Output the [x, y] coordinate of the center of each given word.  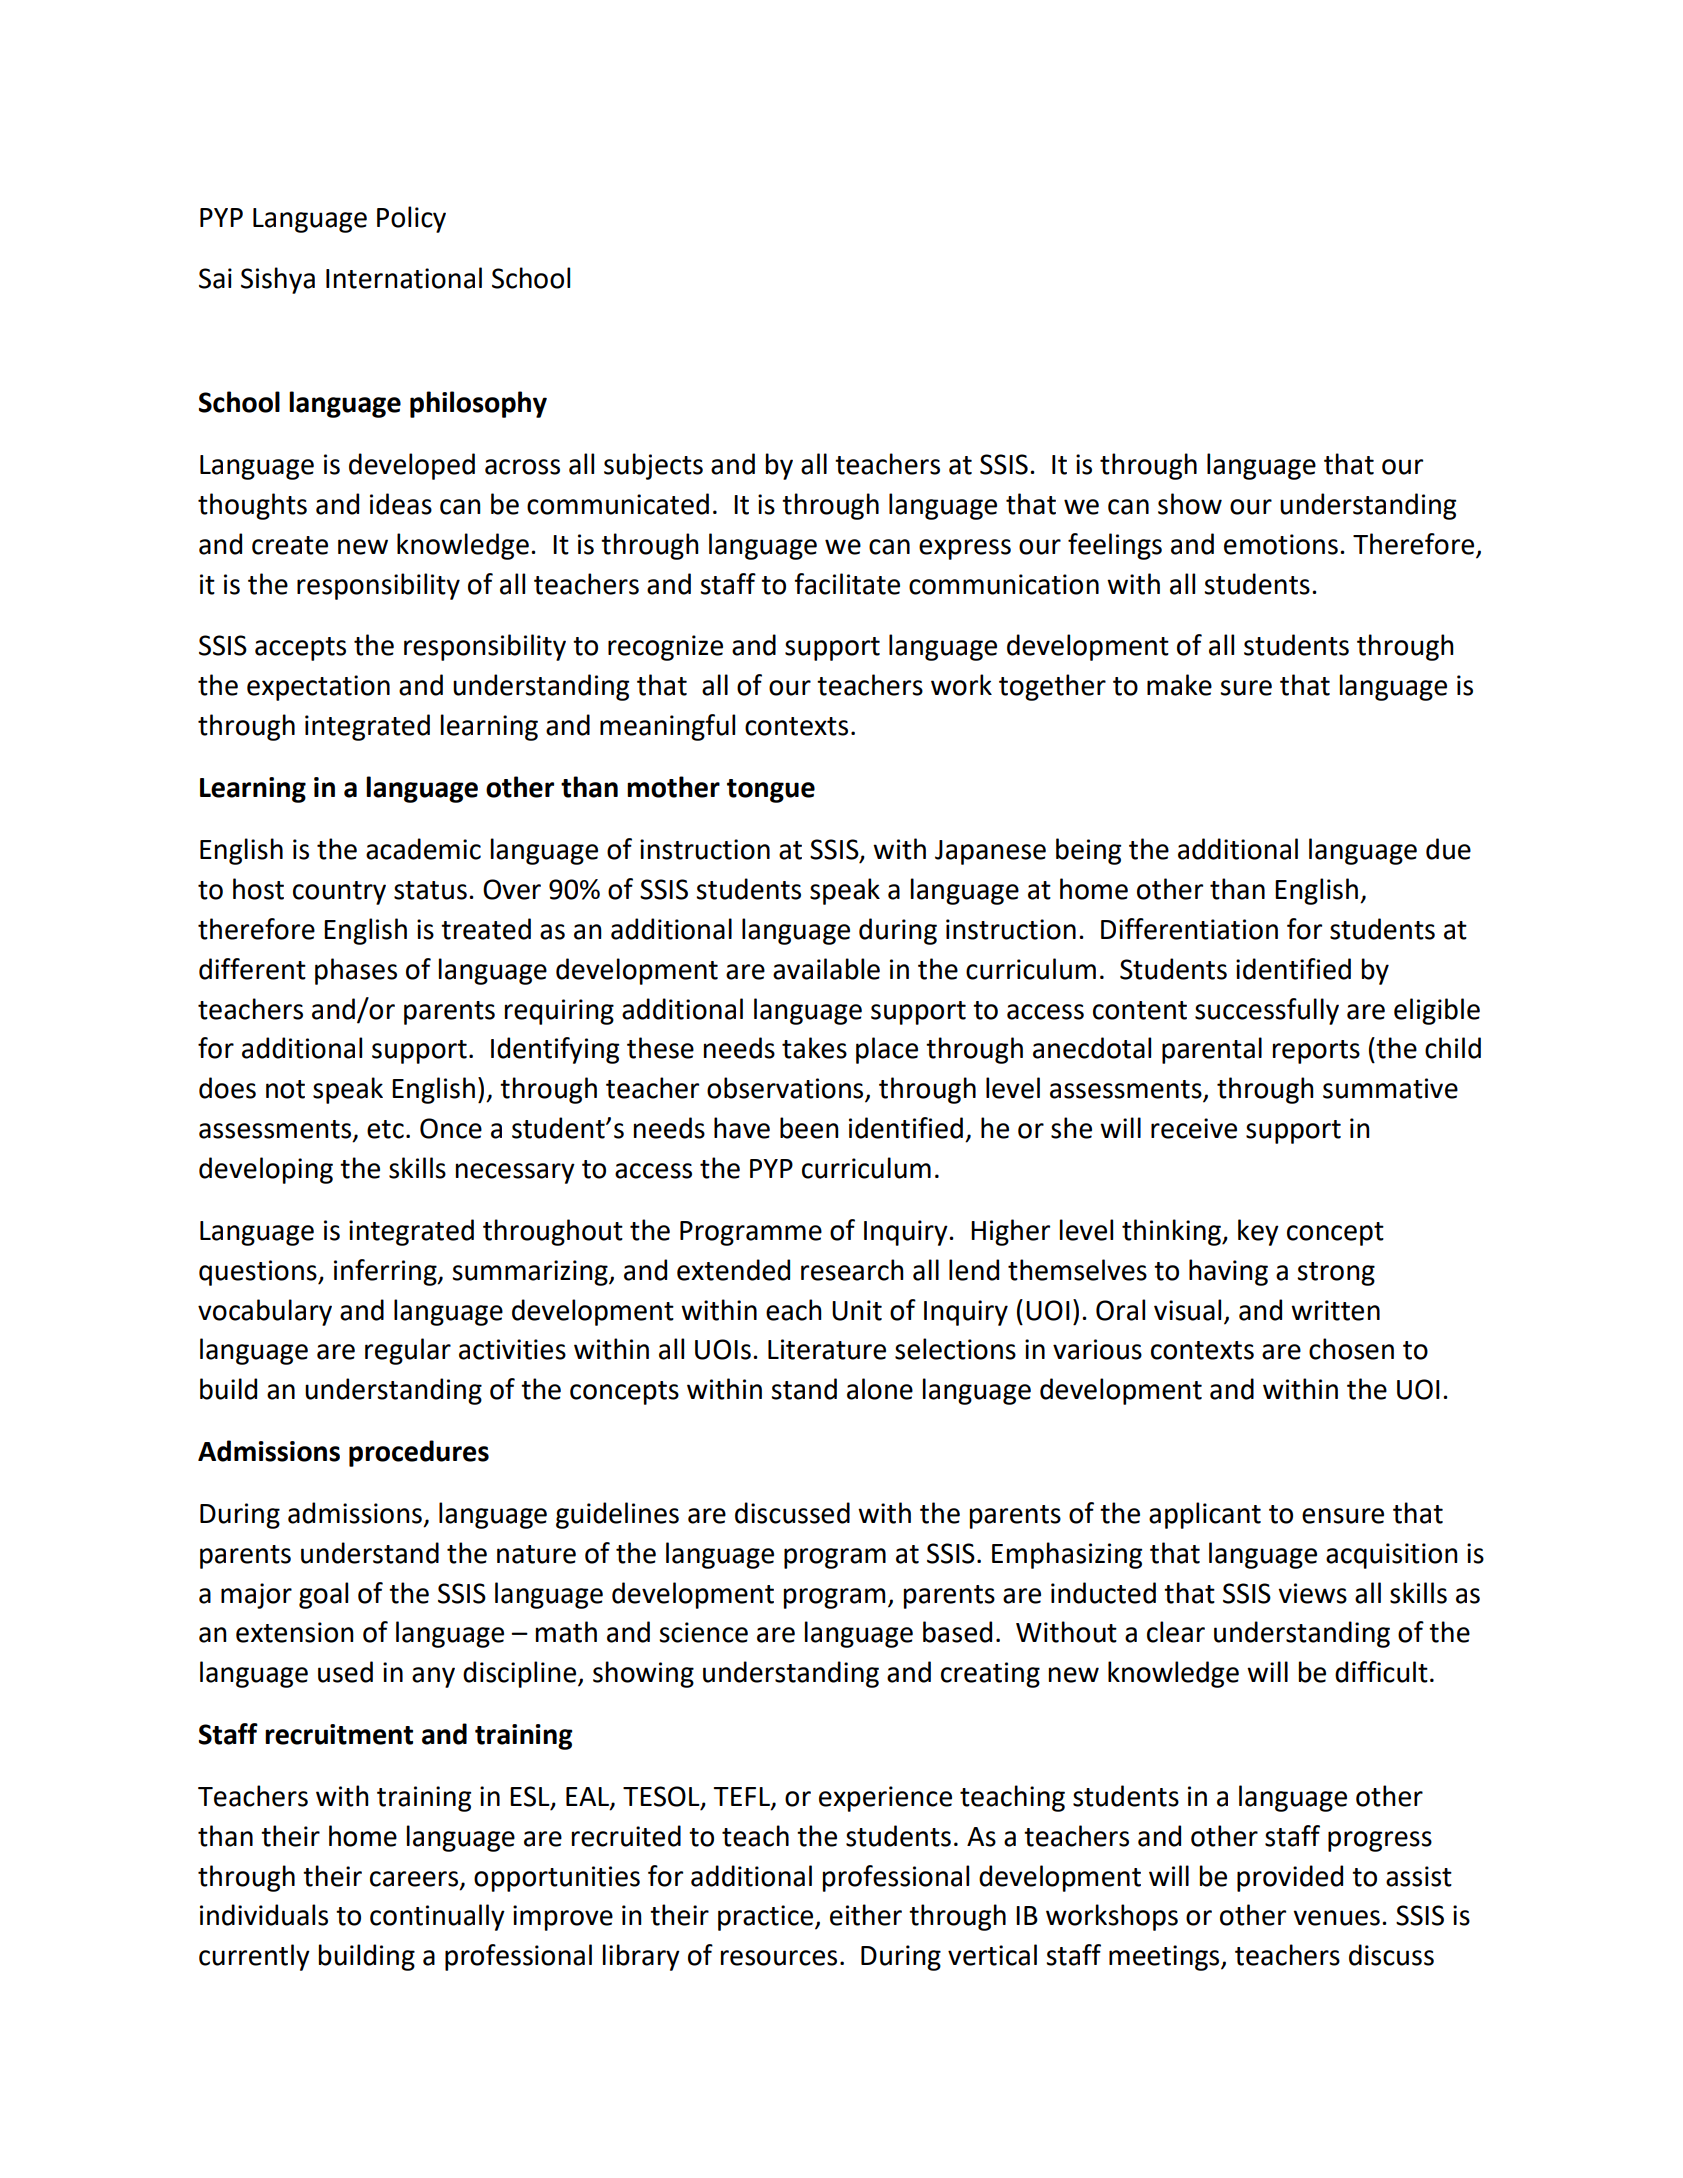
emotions [1281, 544]
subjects [653, 466]
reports [1316, 1052]
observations [786, 1089]
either [866, 1915]
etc [385, 1129]
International [404, 278]
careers [415, 1879]
